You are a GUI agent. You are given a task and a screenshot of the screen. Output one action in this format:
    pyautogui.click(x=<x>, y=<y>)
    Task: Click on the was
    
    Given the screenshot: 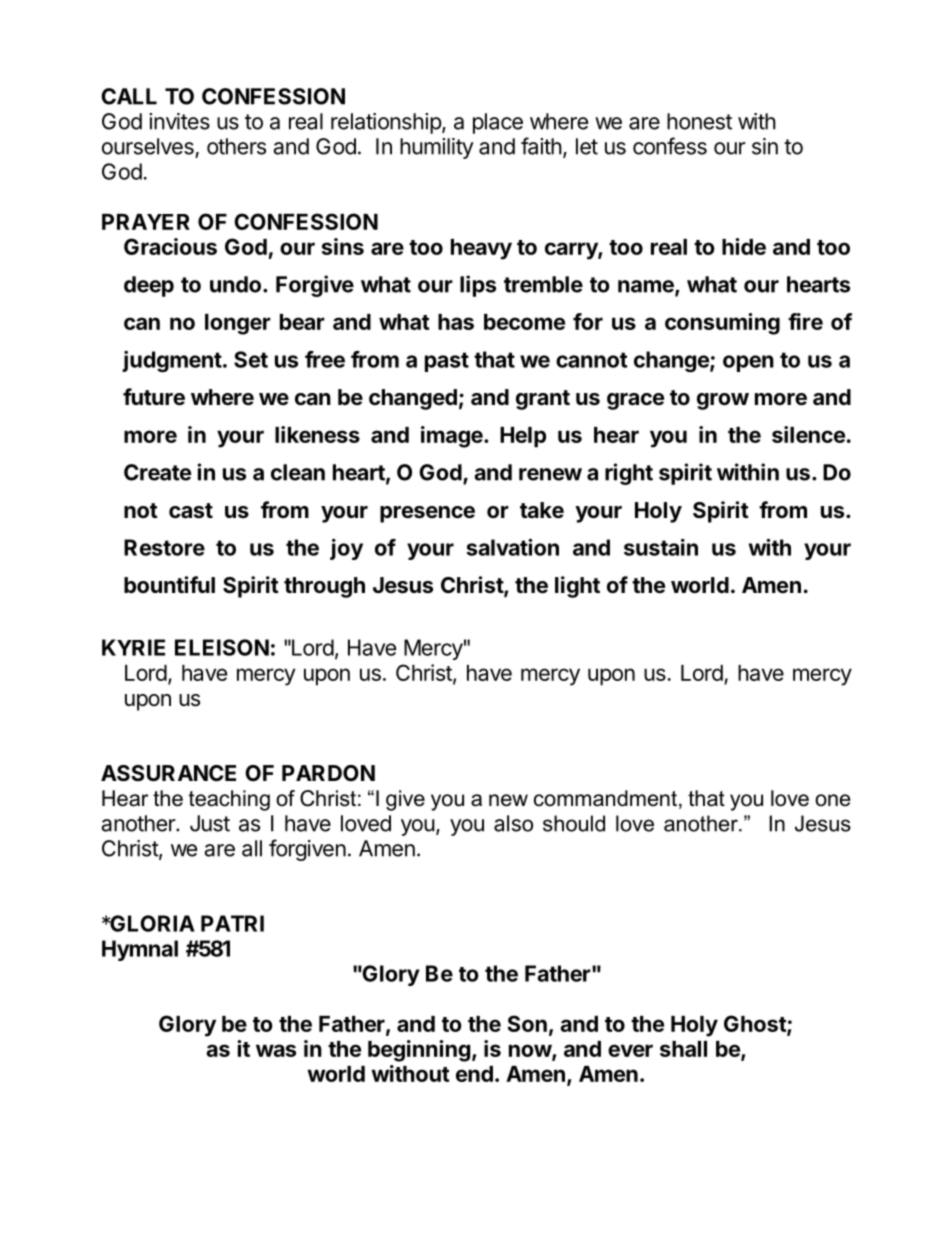 What is the action you would take?
    pyautogui.click(x=276, y=1050)
